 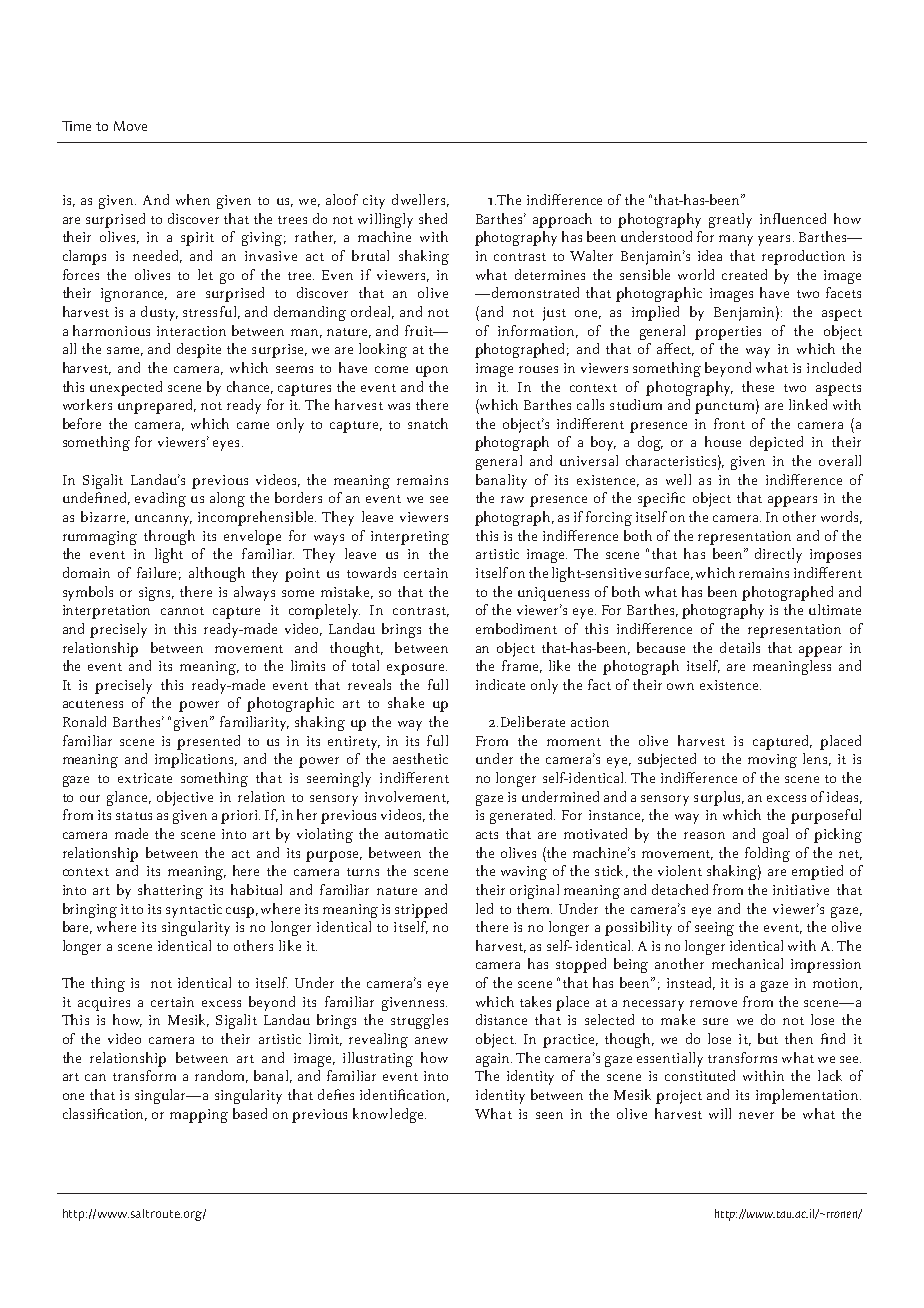 What do you see at coordinates (221, 1076) in the screenshot?
I see `random` at bounding box center [221, 1076].
